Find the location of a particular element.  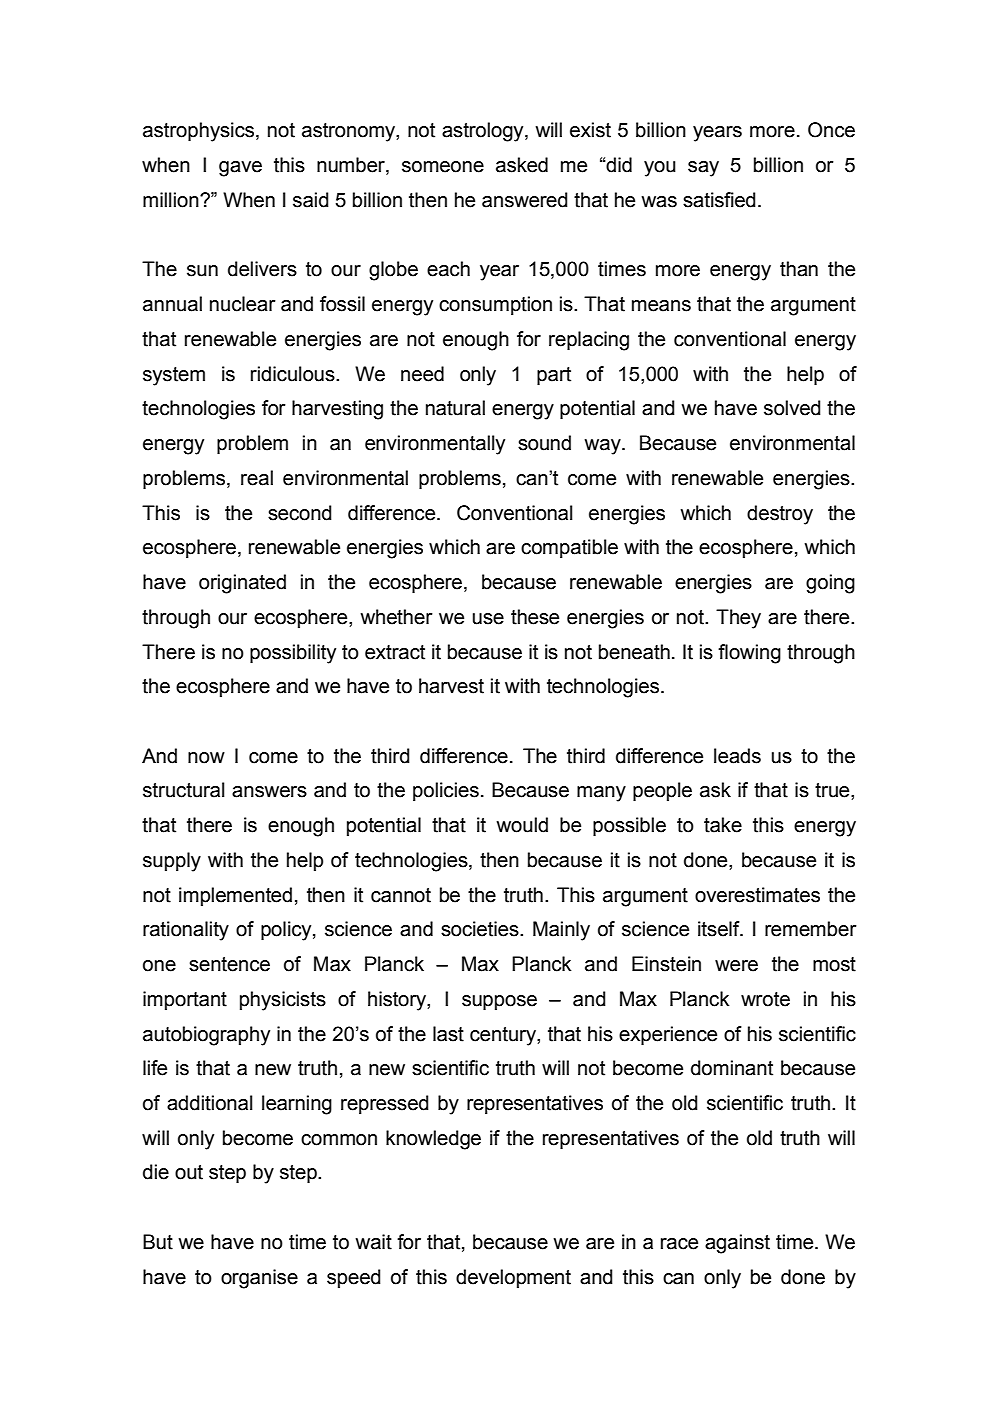

asked is located at coordinates (522, 165).
